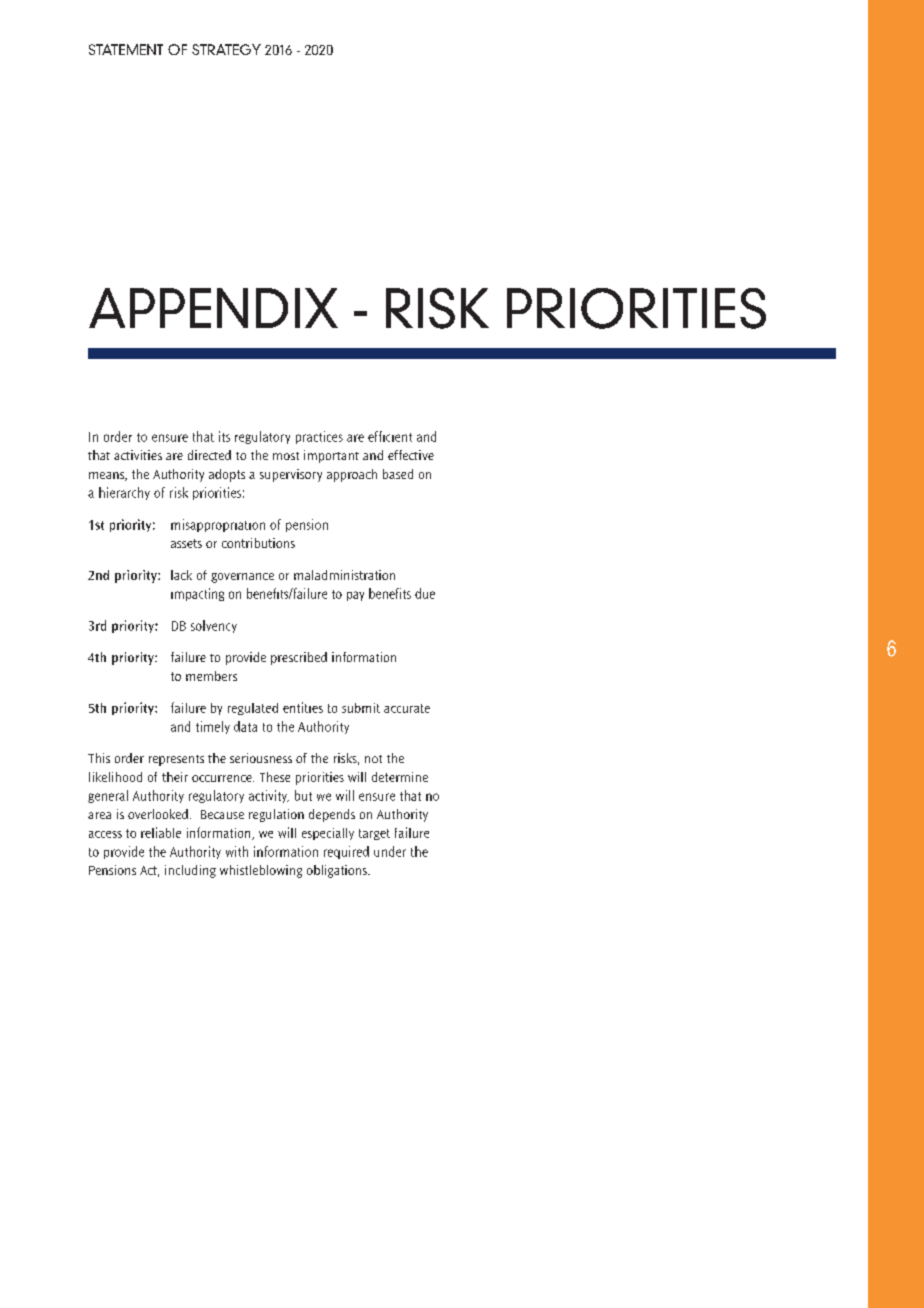 The width and height of the screenshot is (924, 1308). I want to click on APPENDIX, so click(213, 308).
